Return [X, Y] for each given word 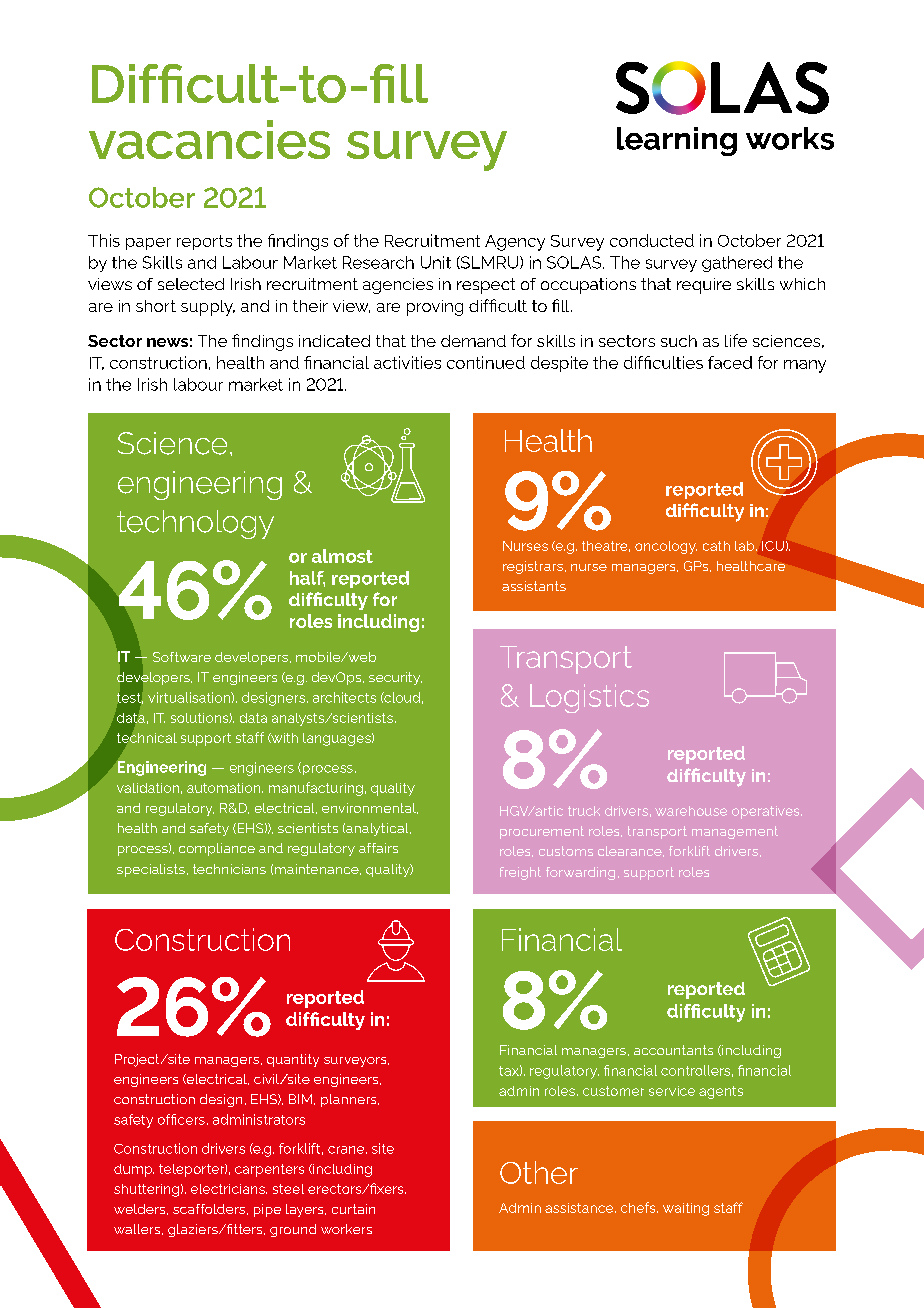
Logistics [589, 698]
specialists [151, 870]
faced [730, 362]
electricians [229, 1189]
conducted [652, 240]
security [395, 678]
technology [195, 524]
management [735, 832]
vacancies [209, 139]
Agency [515, 243]
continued [486, 362]
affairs [378, 848]
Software [182, 657]
